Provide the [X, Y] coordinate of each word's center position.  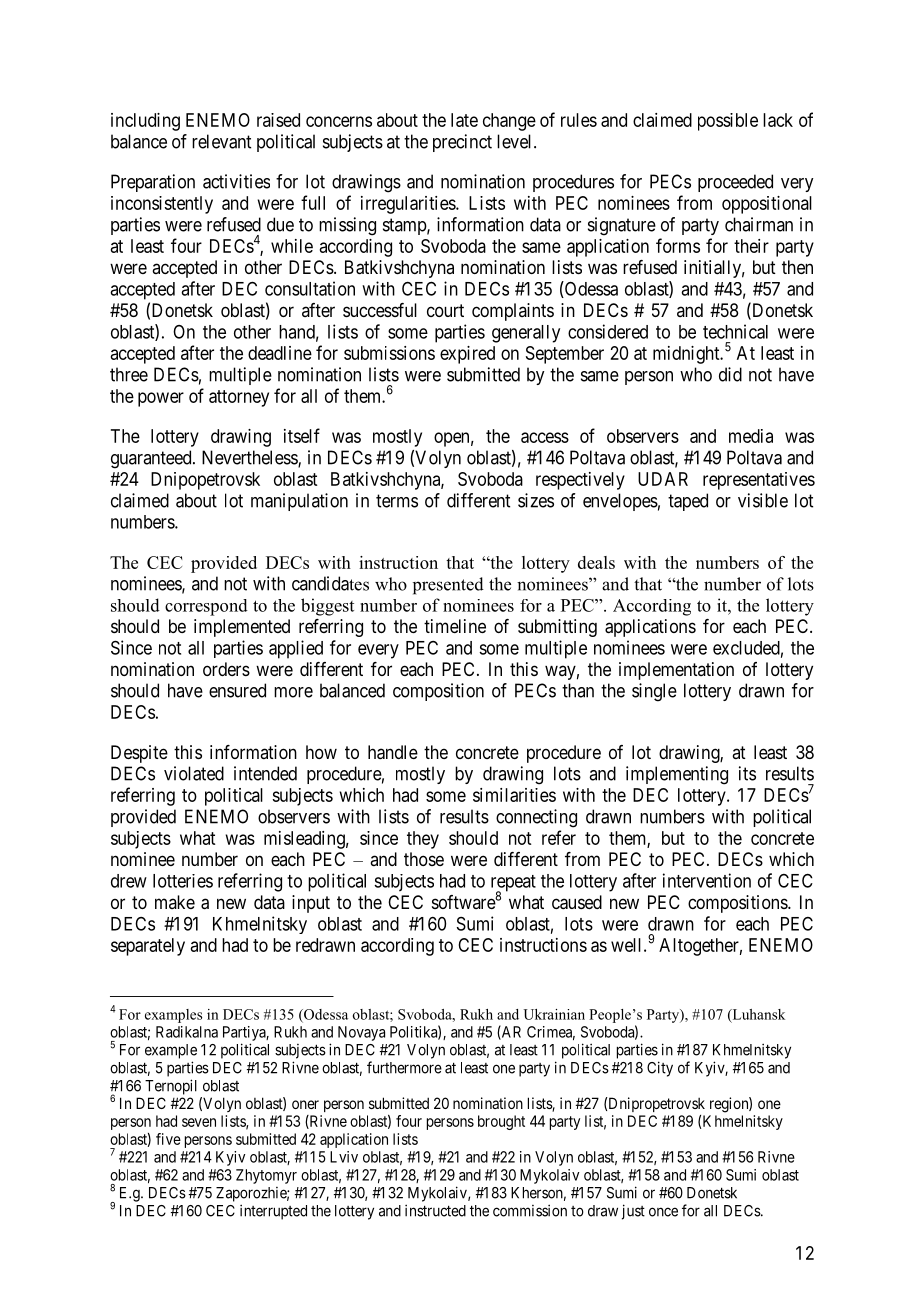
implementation [676, 671]
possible [728, 122]
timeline [455, 626]
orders [226, 669]
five [168, 1139]
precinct [462, 143]
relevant [221, 141]
